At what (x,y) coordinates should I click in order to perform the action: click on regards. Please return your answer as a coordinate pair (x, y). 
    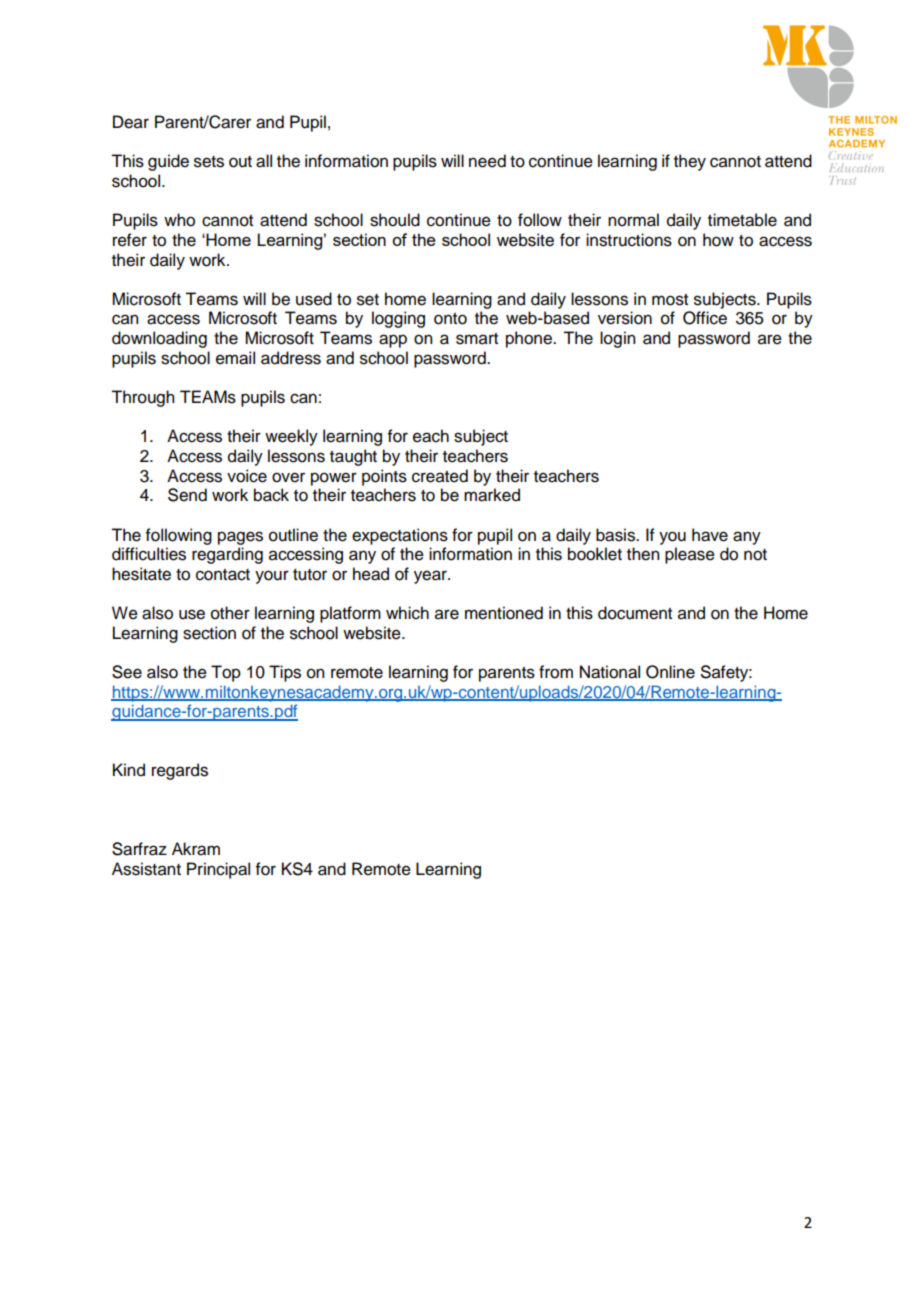
    Looking at the image, I should click on (180, 771).
